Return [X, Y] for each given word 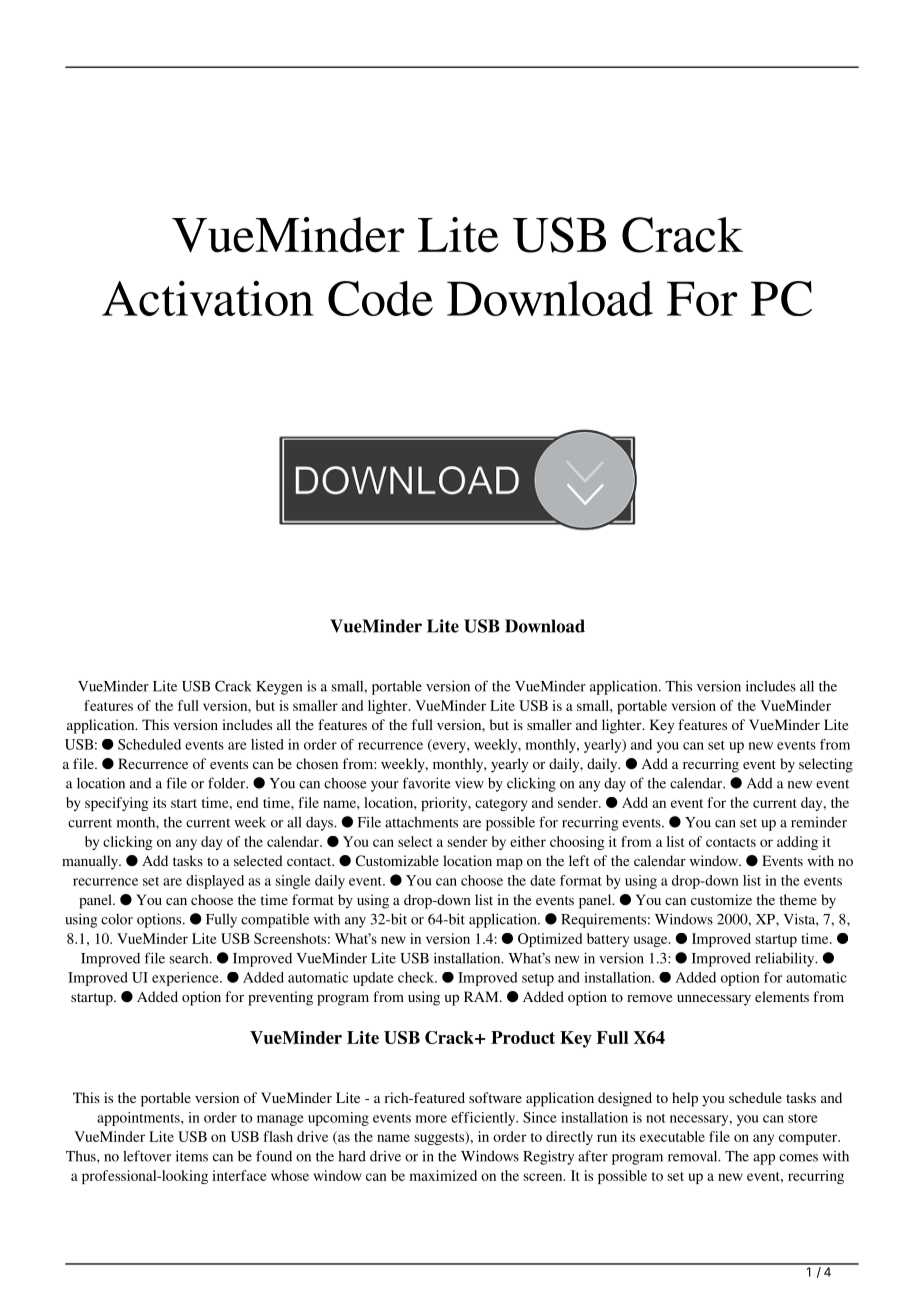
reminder [819, 822]
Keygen [279, 688]
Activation [208, 298]
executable [672, 1136]
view [469, 783]
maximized [443, 1175]
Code [380, 298]
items [192, 1156]
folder [228, 783]
